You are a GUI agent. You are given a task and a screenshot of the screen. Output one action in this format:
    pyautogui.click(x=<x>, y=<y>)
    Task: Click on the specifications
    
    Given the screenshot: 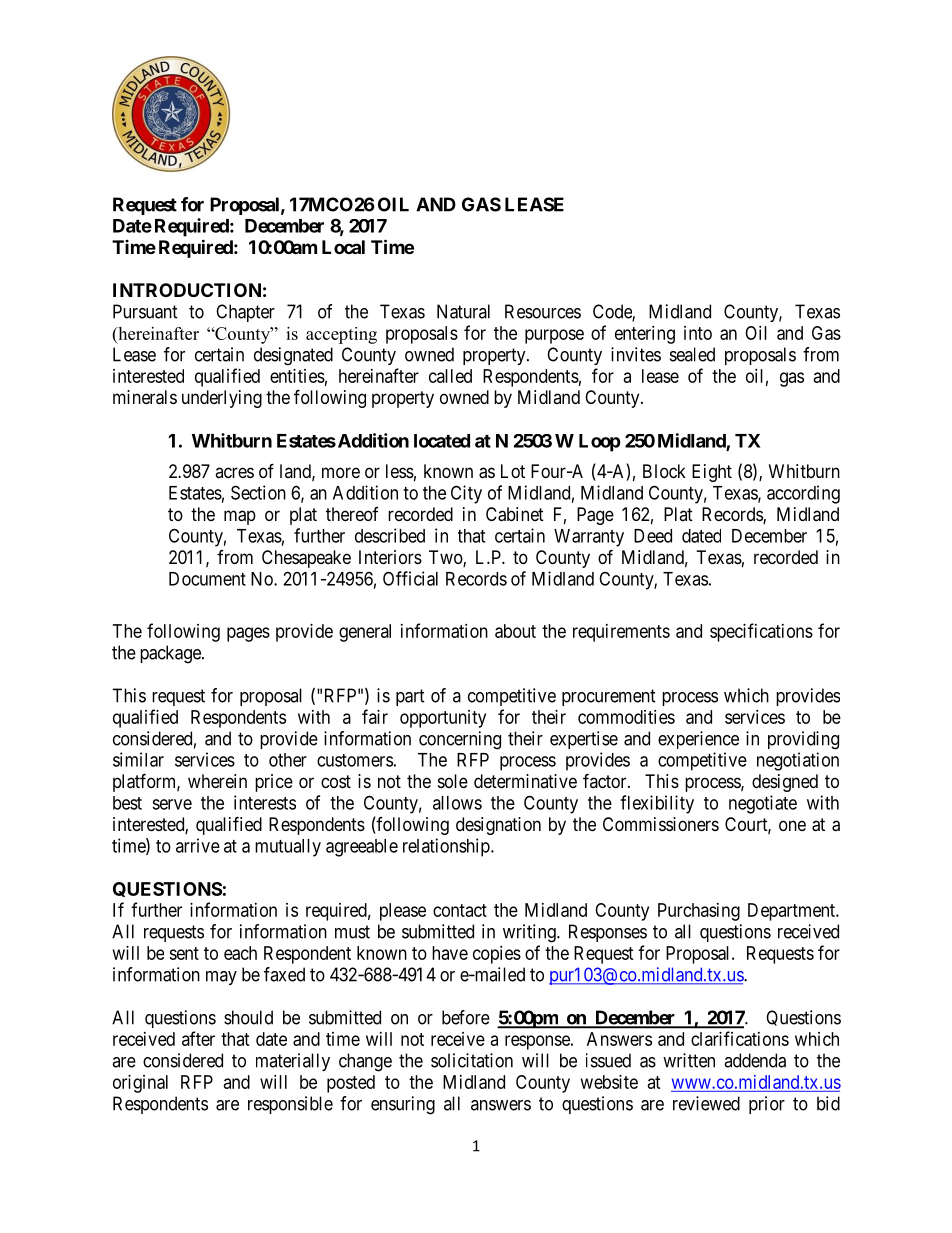 What is the action you would take?
    pyautogui.click(x=761, y=632)
